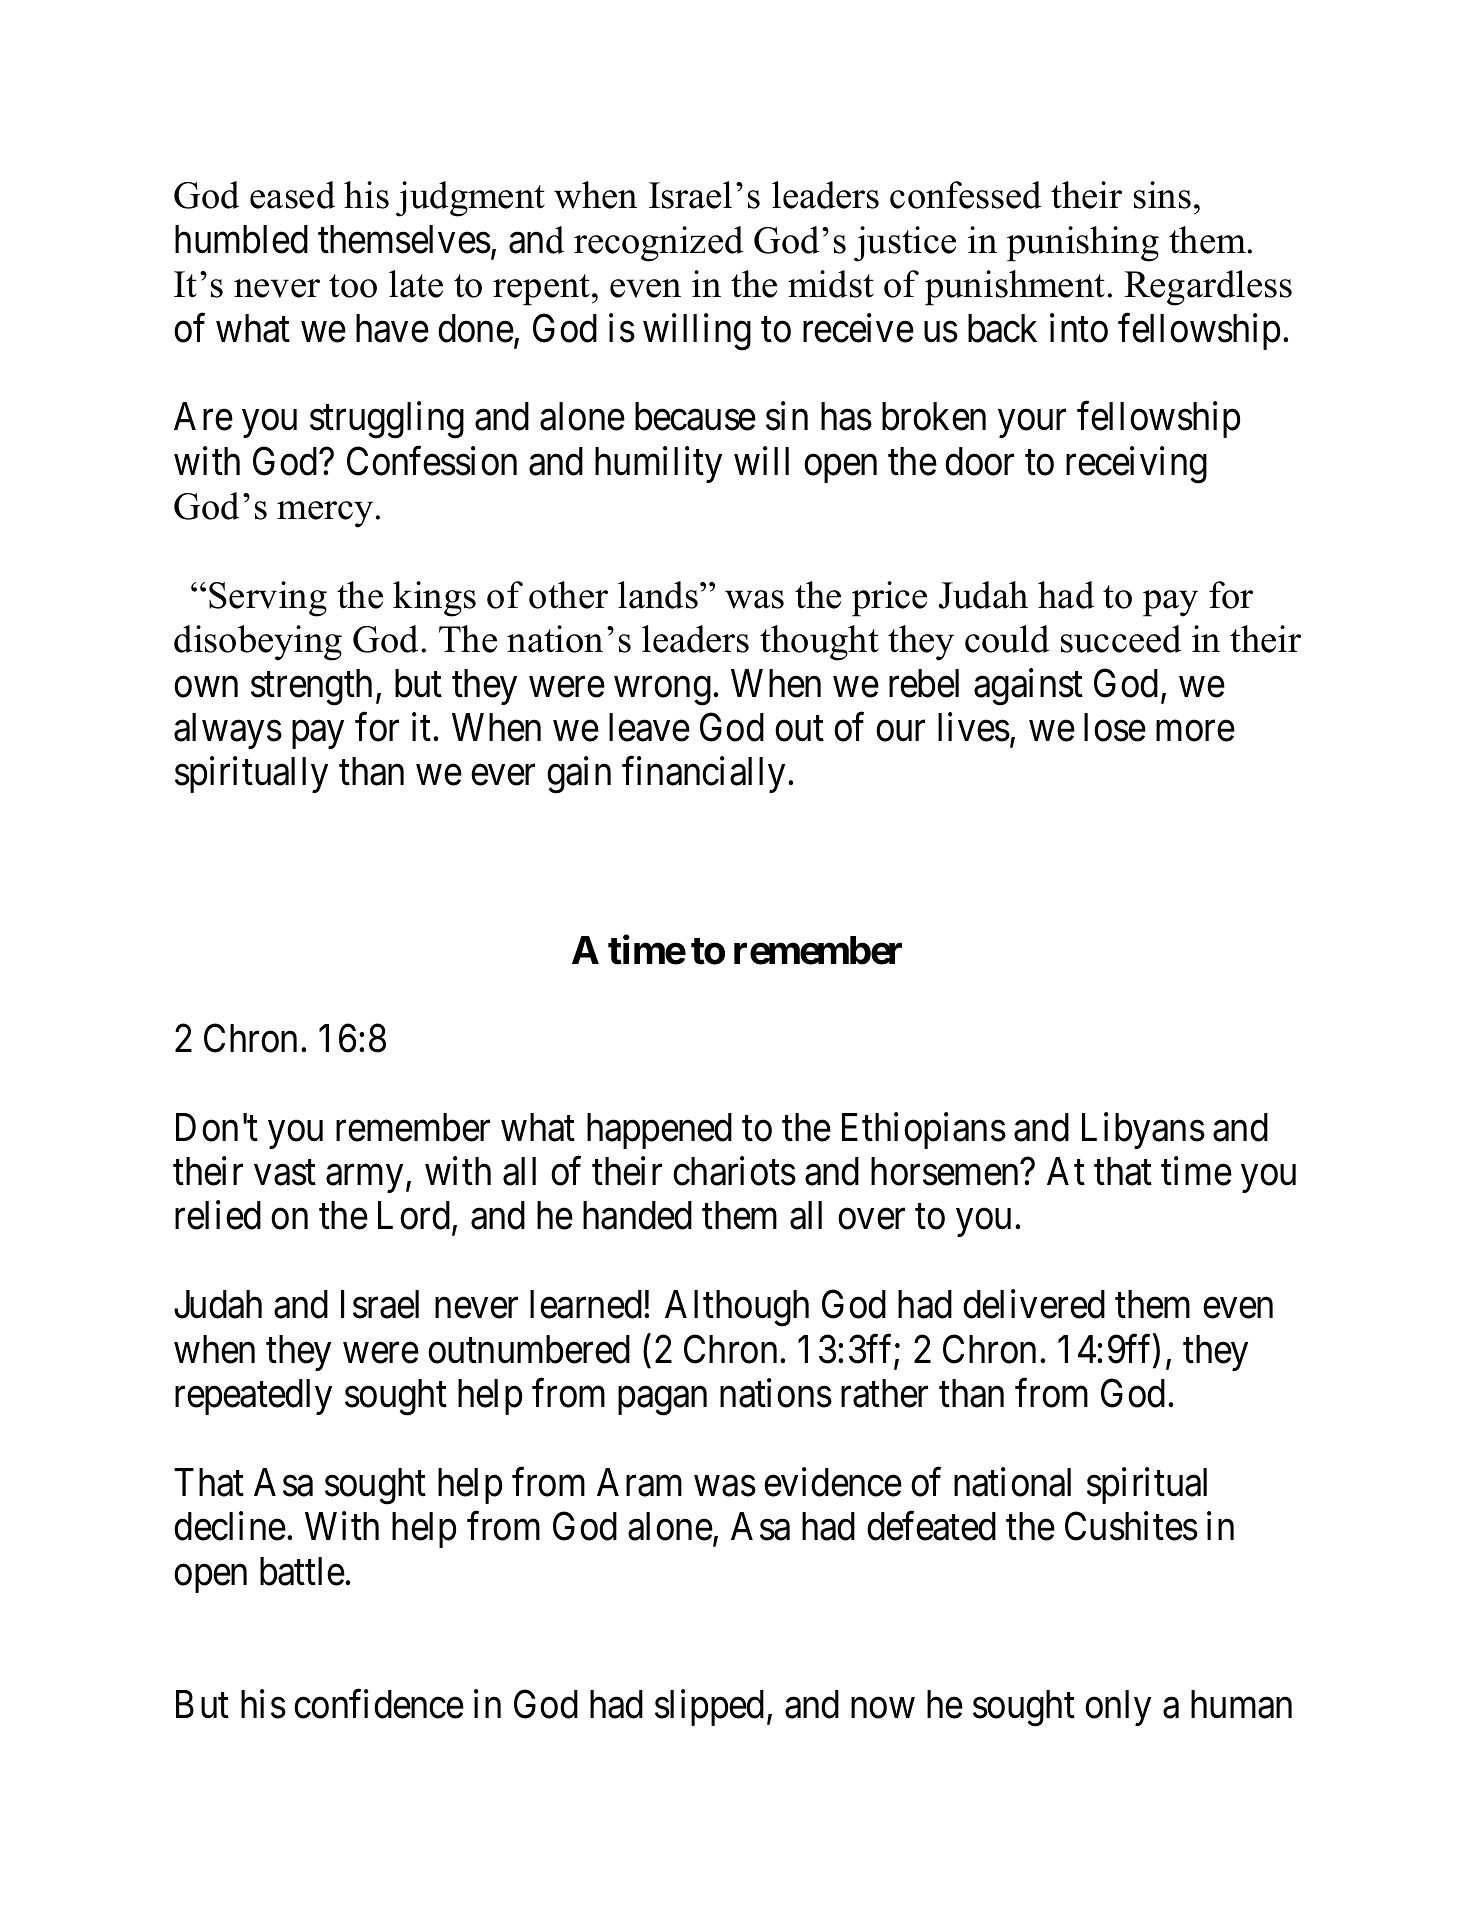 This screenshot has height=1911, width=1476. I want to click on slipped, so click(709, 1708).
